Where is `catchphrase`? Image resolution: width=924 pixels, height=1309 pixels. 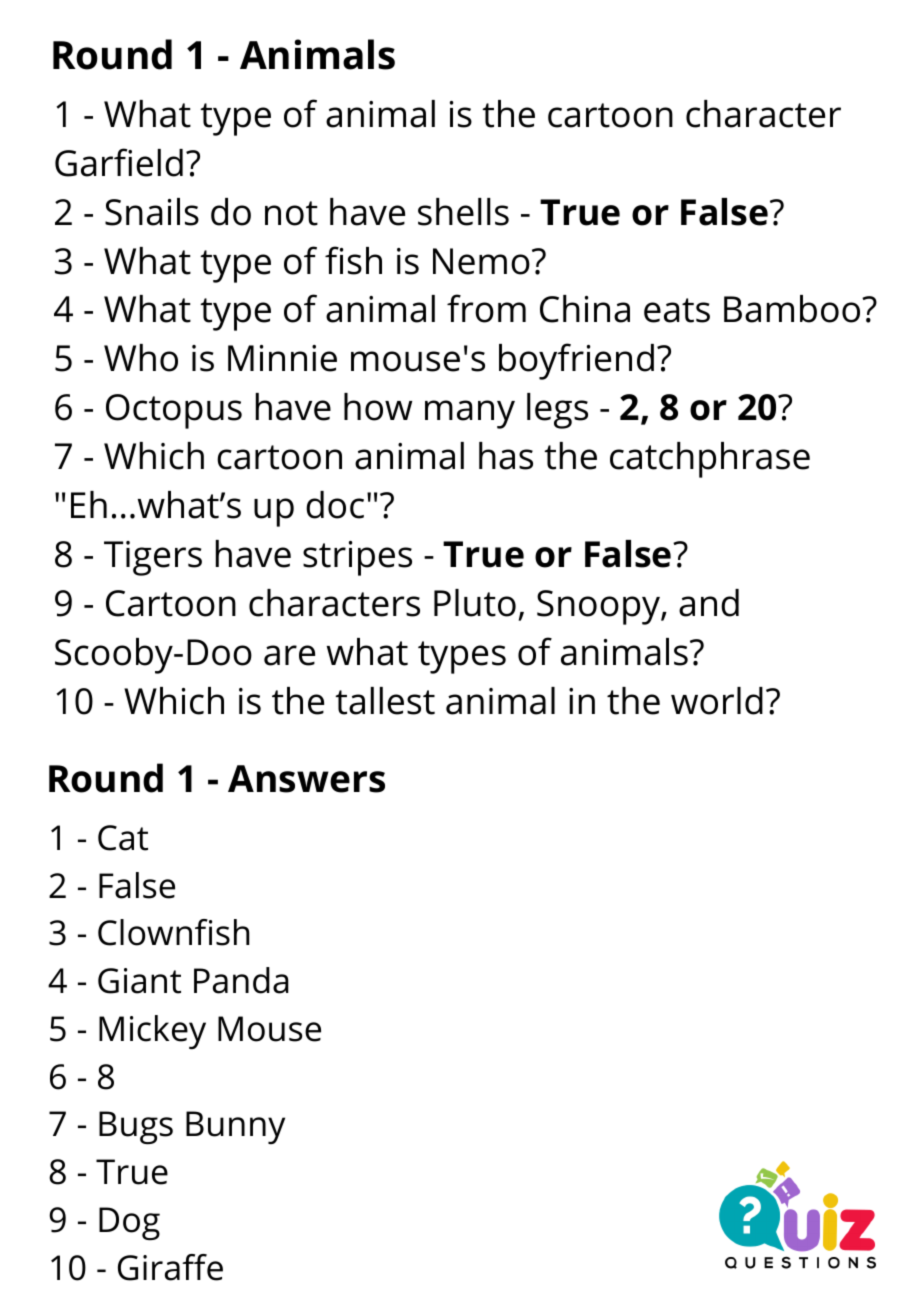 catchphrase is located at coordinates (710, 460).
